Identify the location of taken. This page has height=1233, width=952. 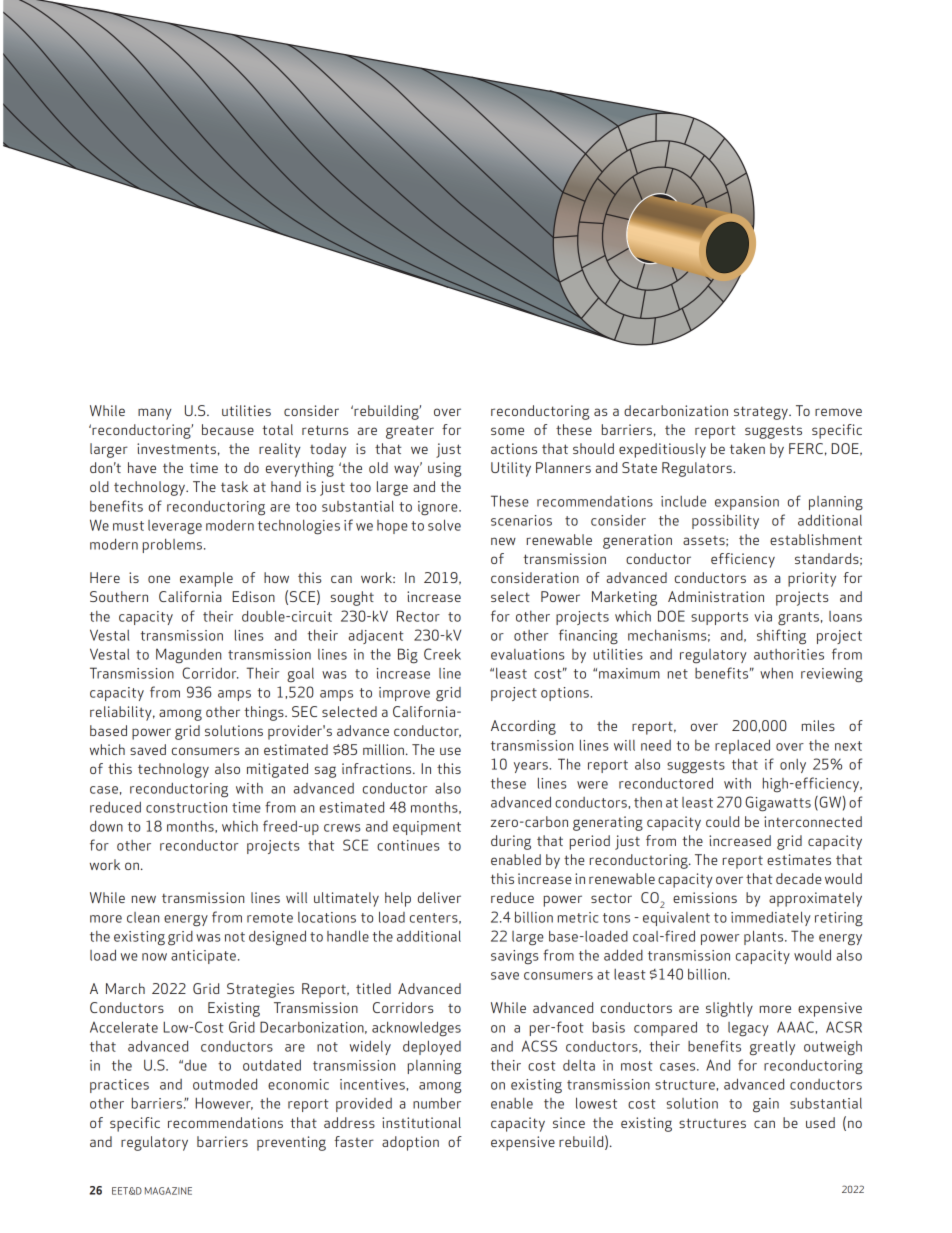
(747, 448).
